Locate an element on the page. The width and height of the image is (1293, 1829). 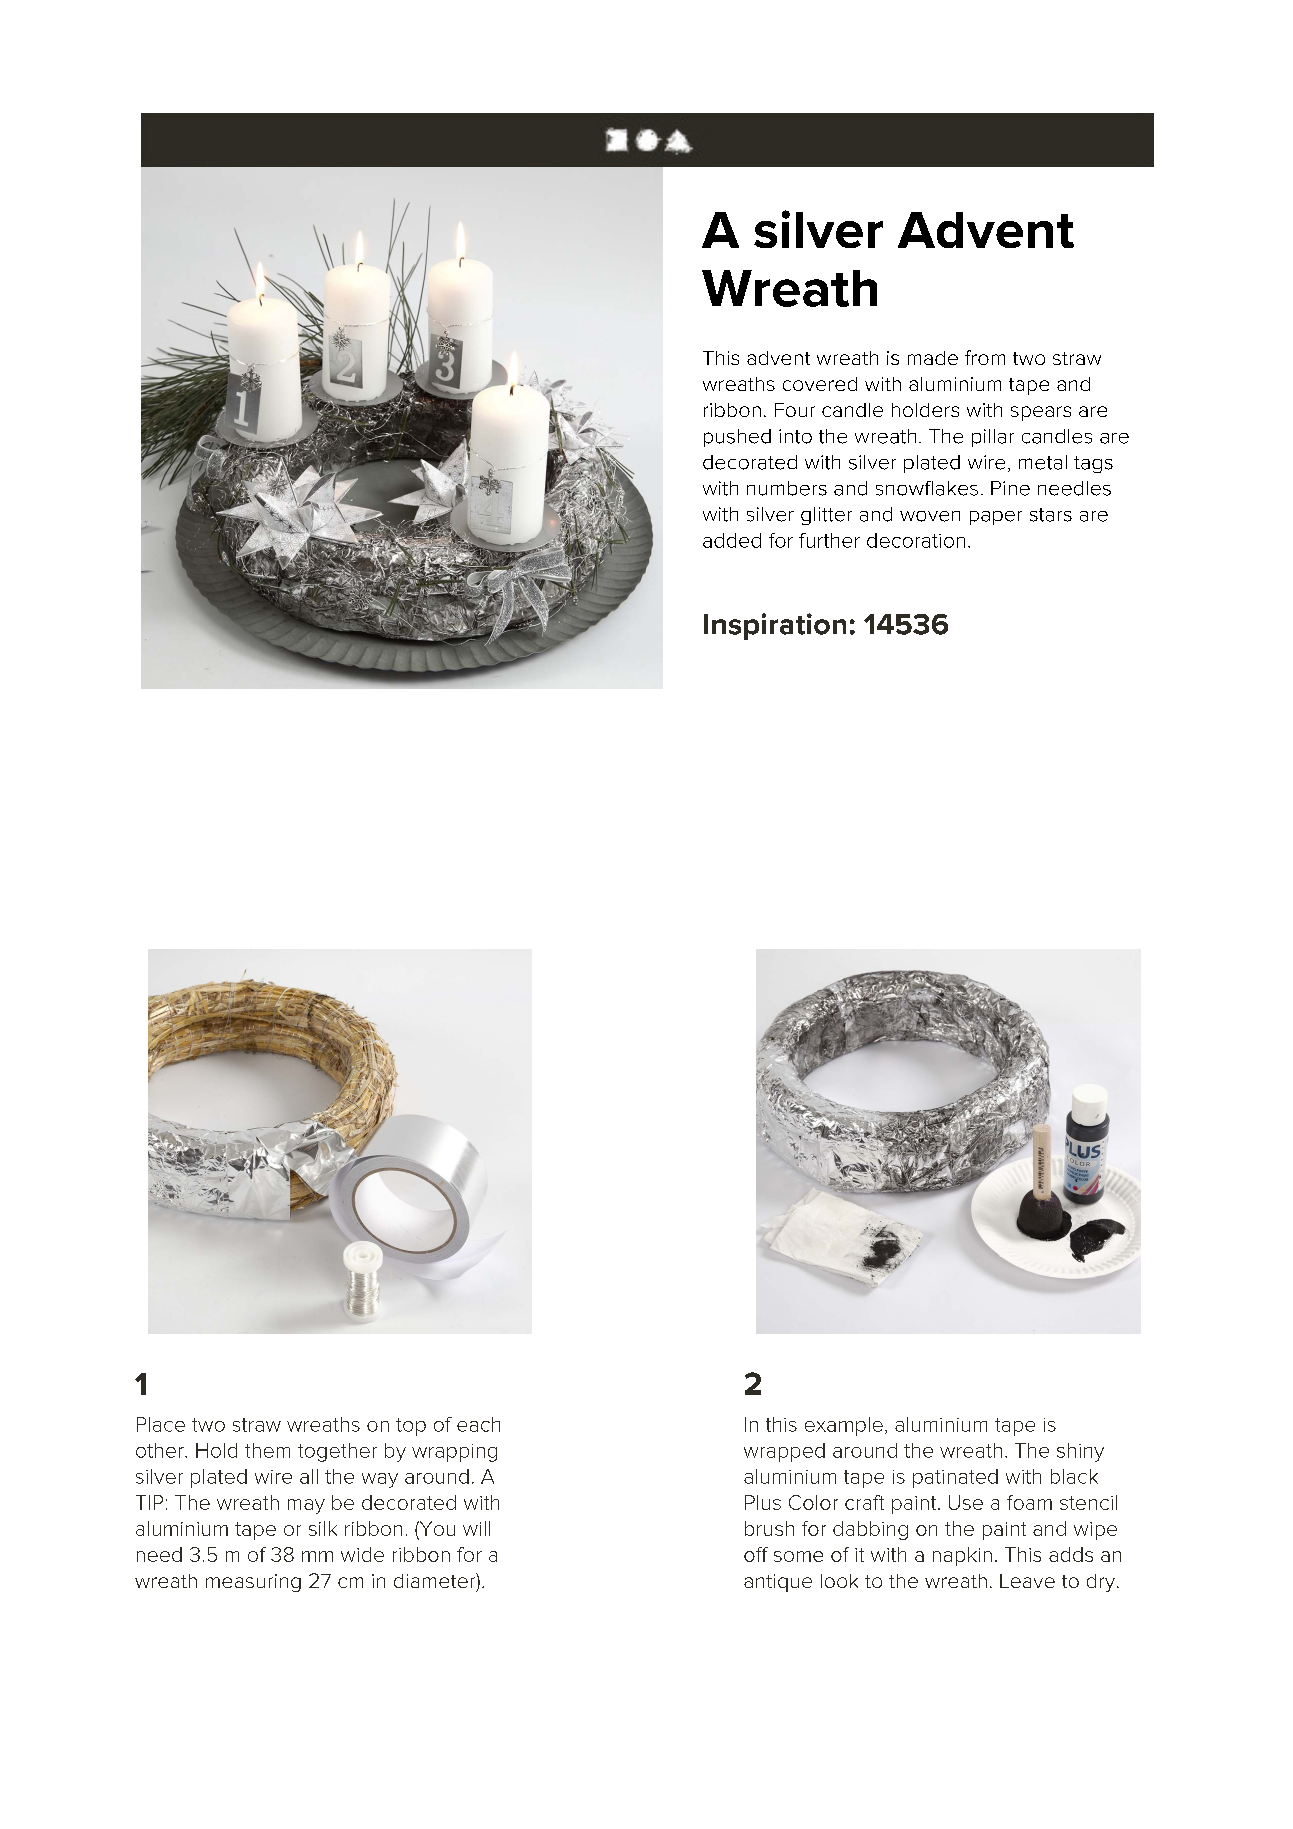
decoration is located at coordinates (916, 540).
